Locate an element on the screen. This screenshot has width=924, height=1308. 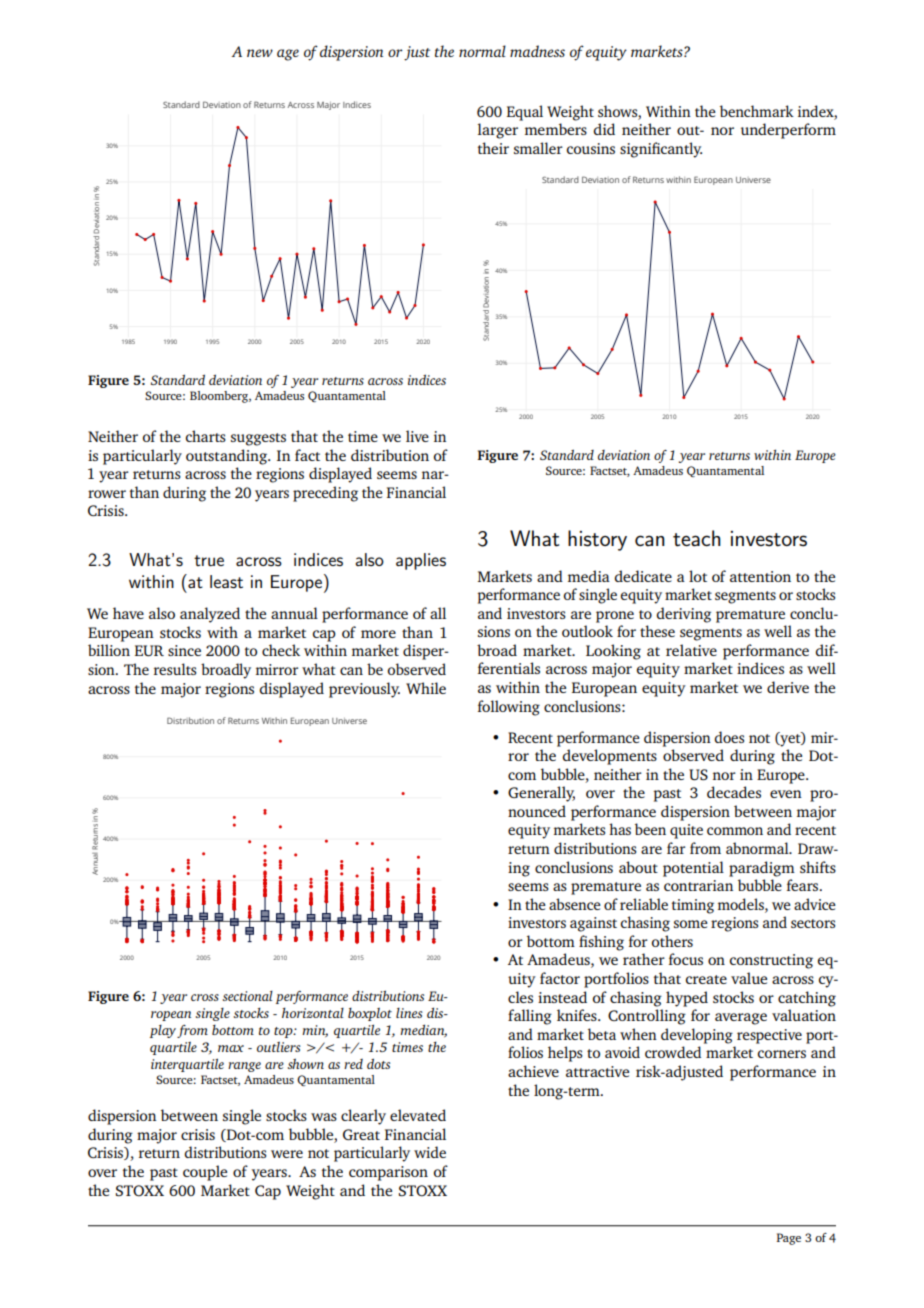
since is located at coordinates (184, 650).
